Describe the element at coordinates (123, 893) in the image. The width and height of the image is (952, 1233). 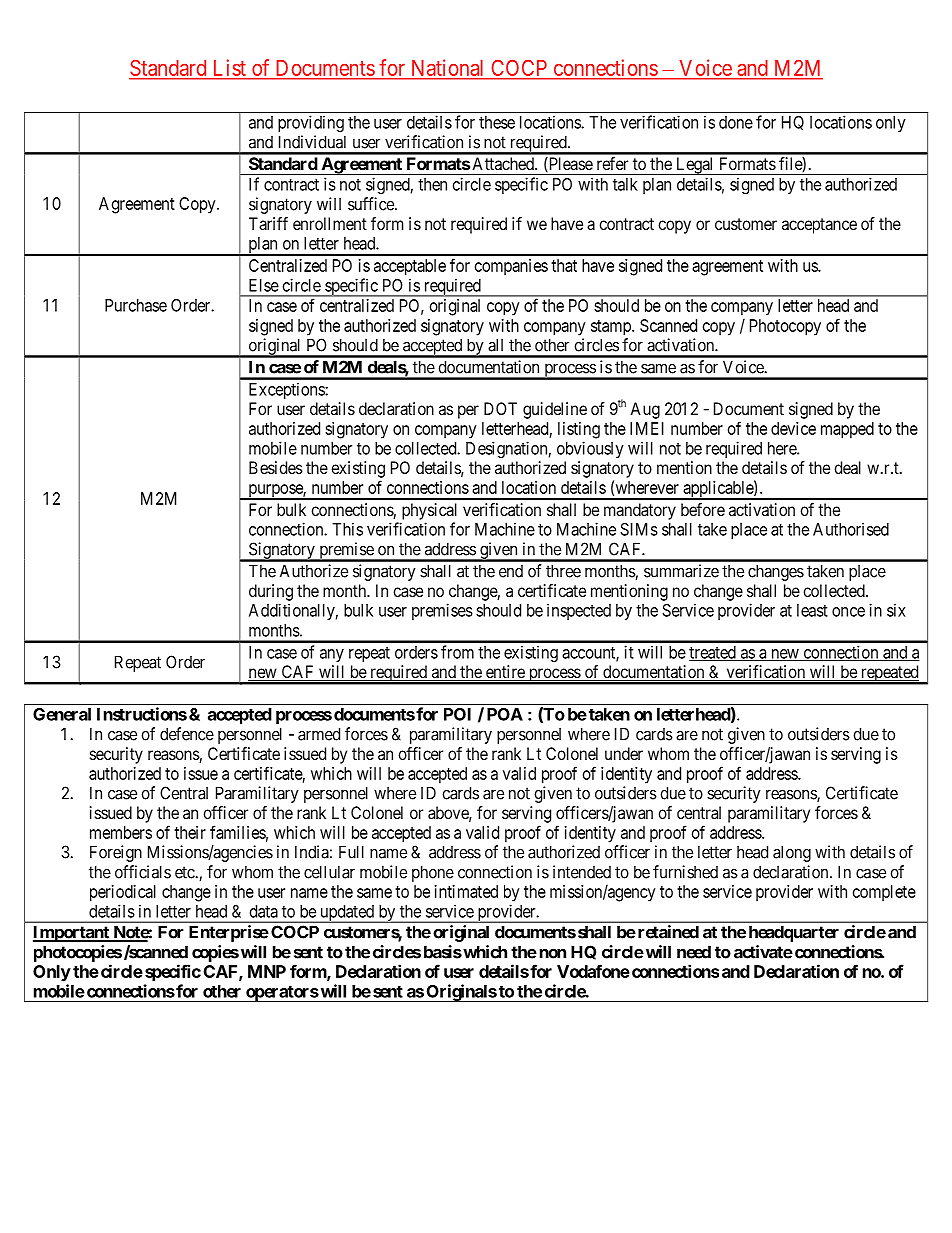
I see `periodical` at that location.
